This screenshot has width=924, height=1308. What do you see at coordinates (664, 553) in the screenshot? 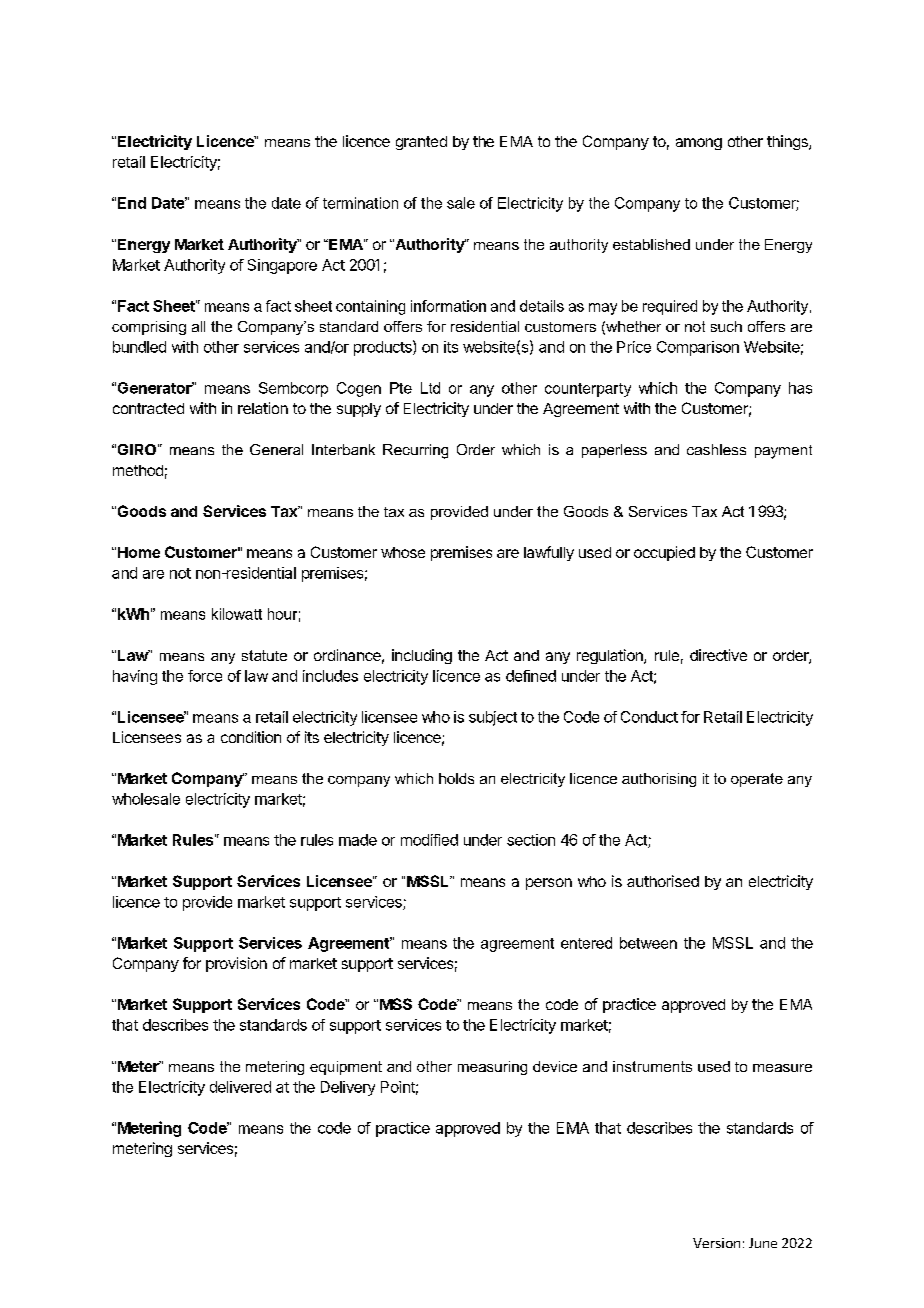
I see `occupied` at bounding box center [664, 553].
